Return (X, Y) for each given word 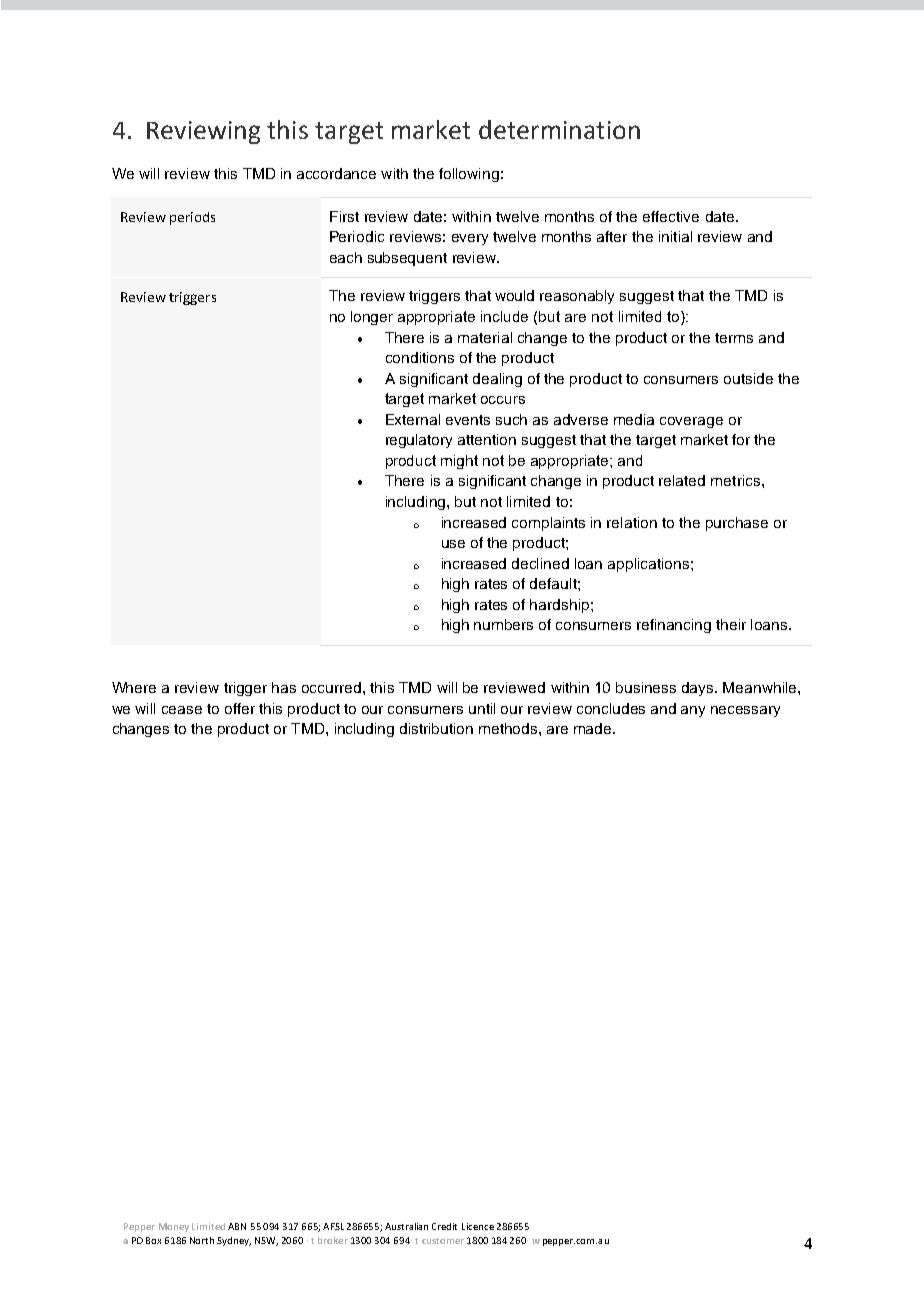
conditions (420, 357)
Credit (444, 1226)
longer (372, 318)
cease (182, 710)
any (693, 711)
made (594, 728)
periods (192, 218)
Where (134, 687)
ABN (237, 1226)
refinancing (674, 626)
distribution (436, 728)
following (469, 175)
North (202, 1240)
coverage (691, 422)
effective (671, 216)
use (453, 544)
